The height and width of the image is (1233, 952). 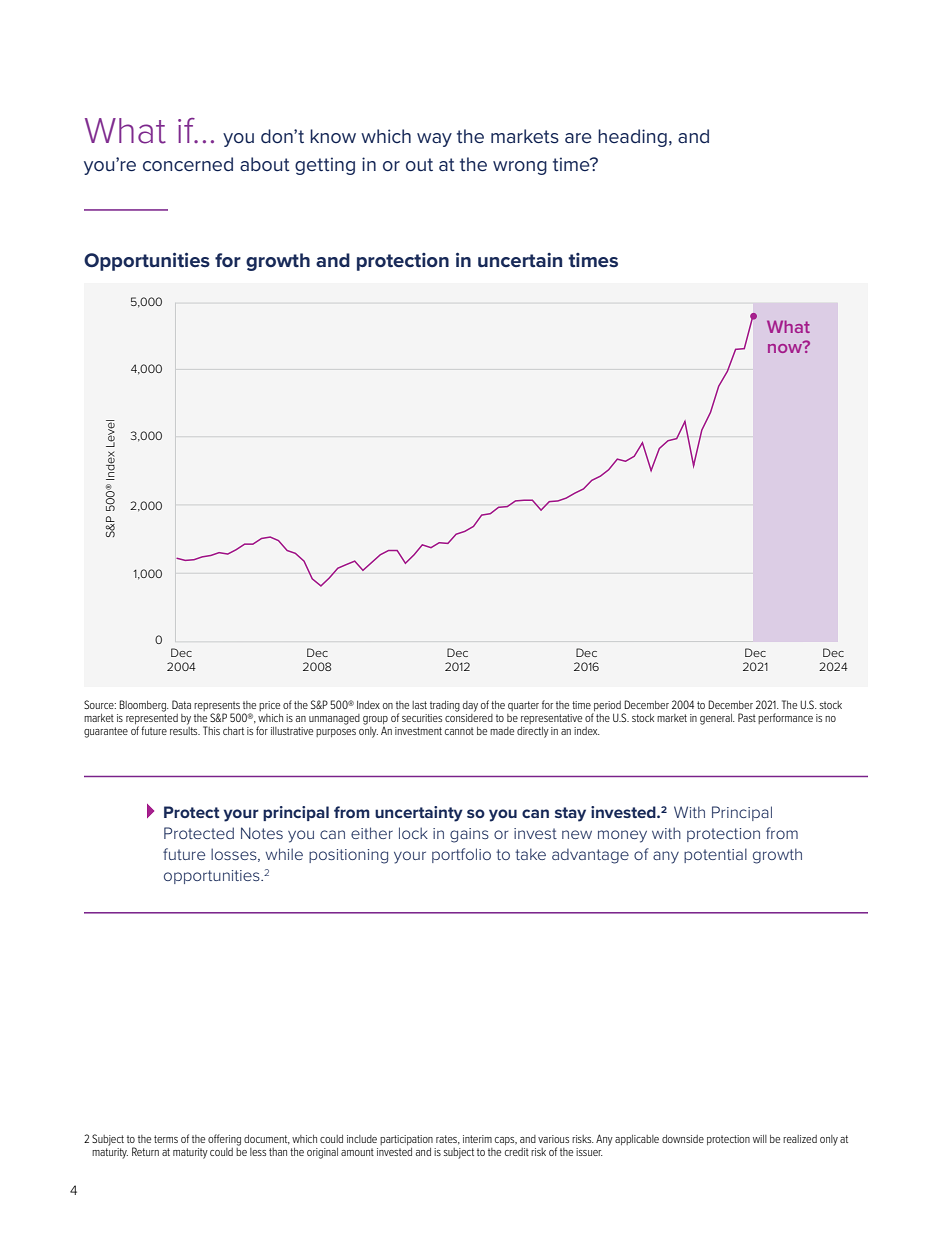 What do you see at coordinates (166, 1139) in the image?
I see `terms` at bounding box center [166, 1139].
